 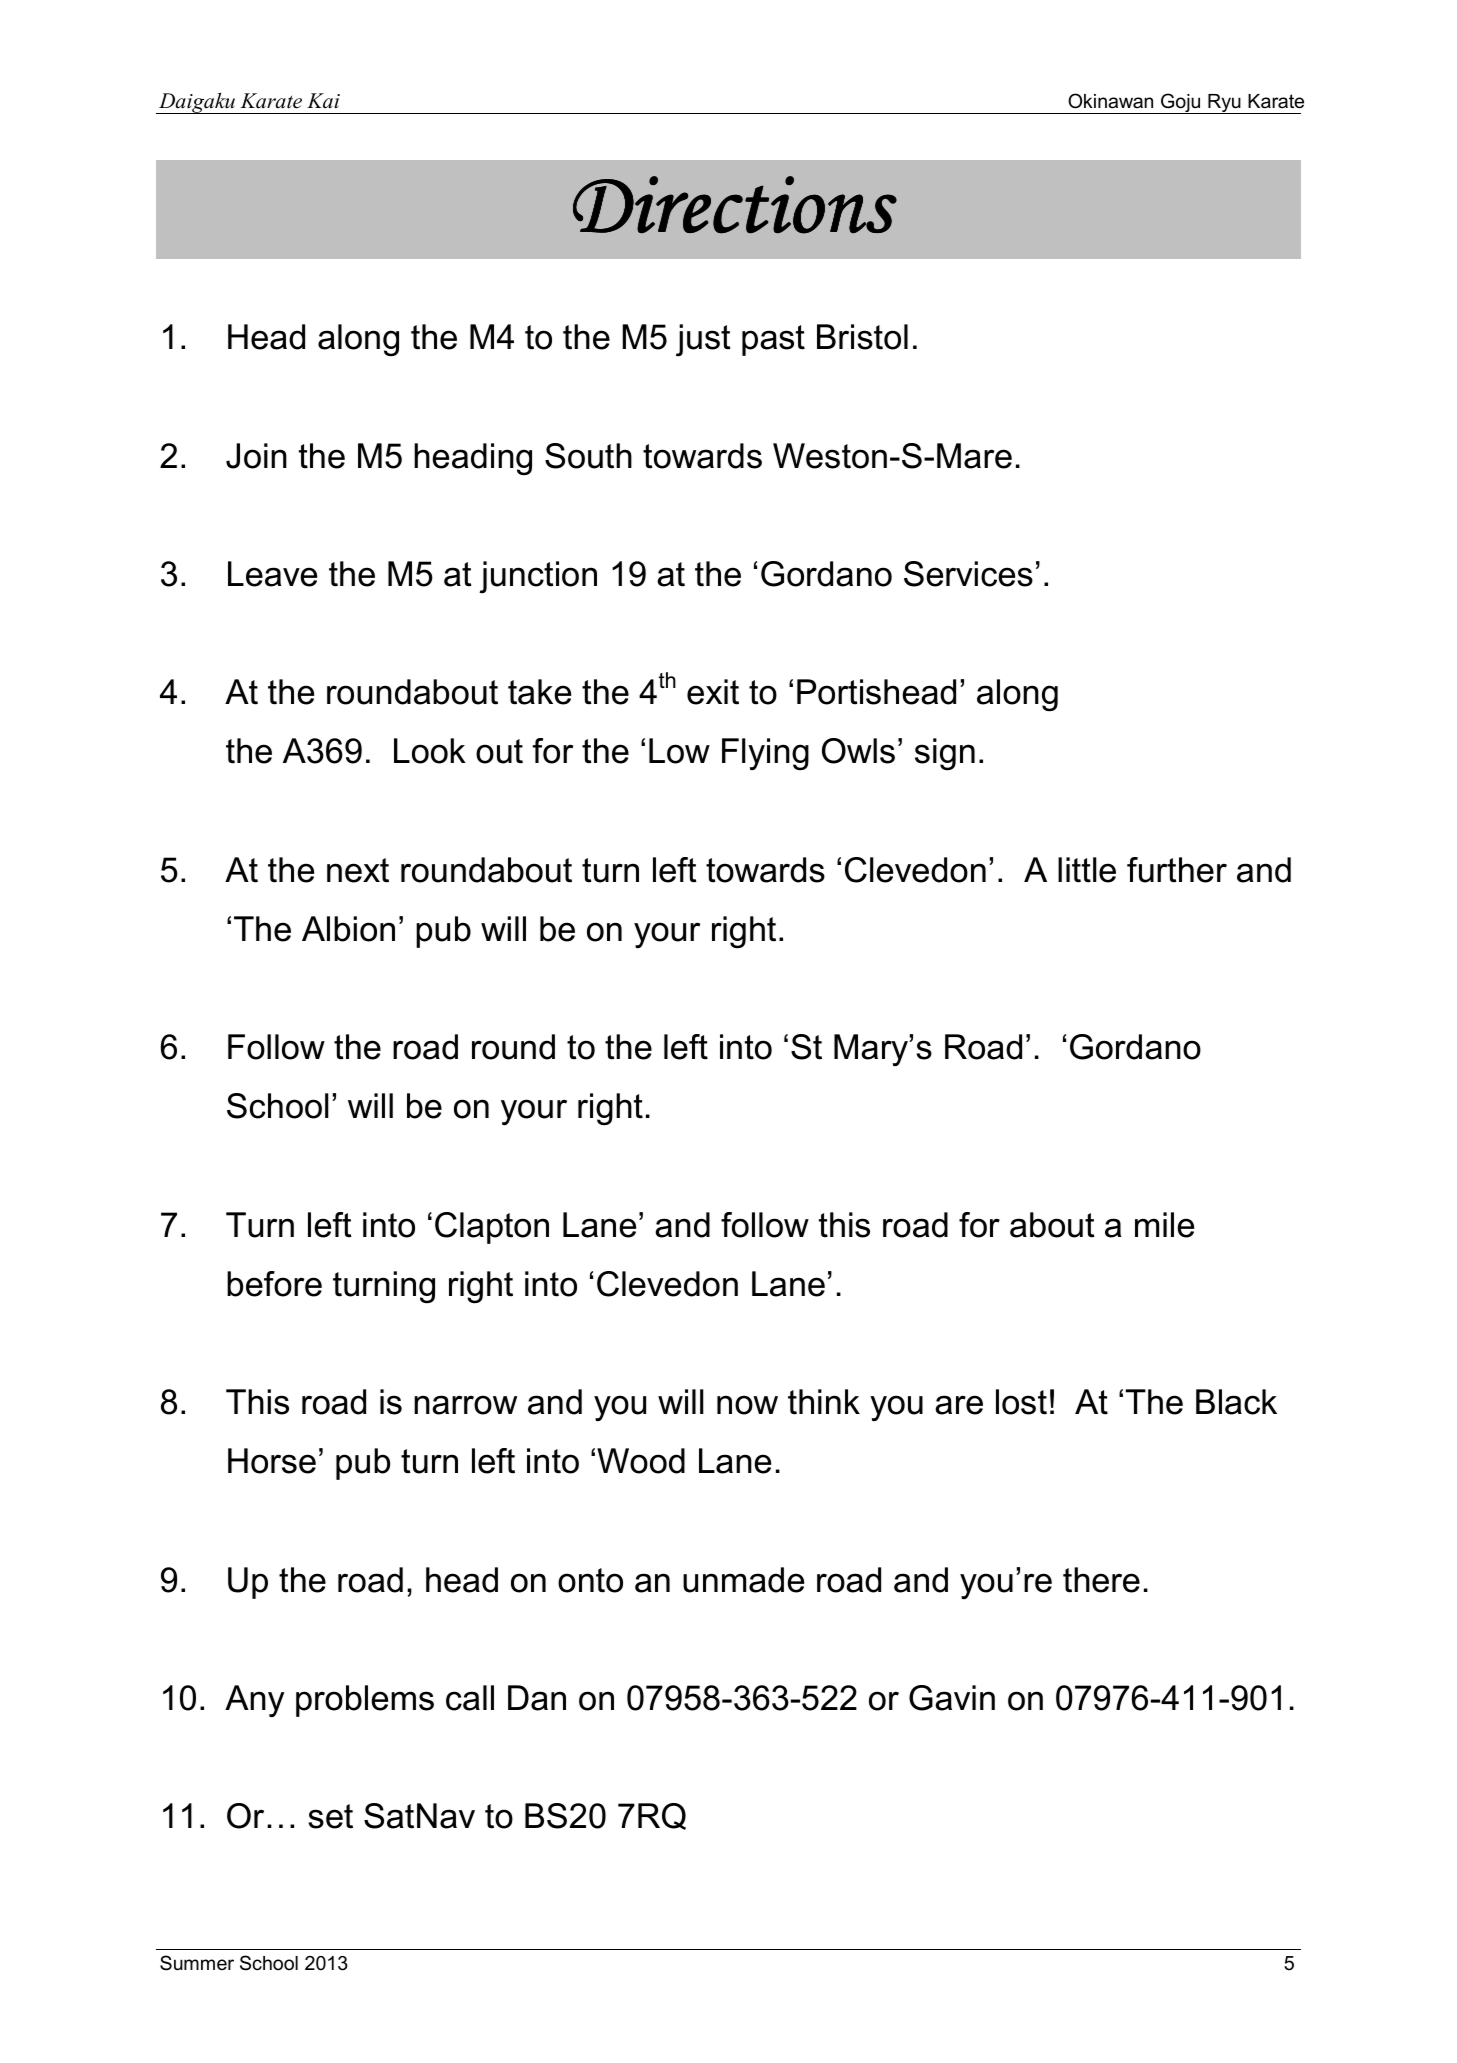 I want to click on Look, so click(x=430, y=751).
